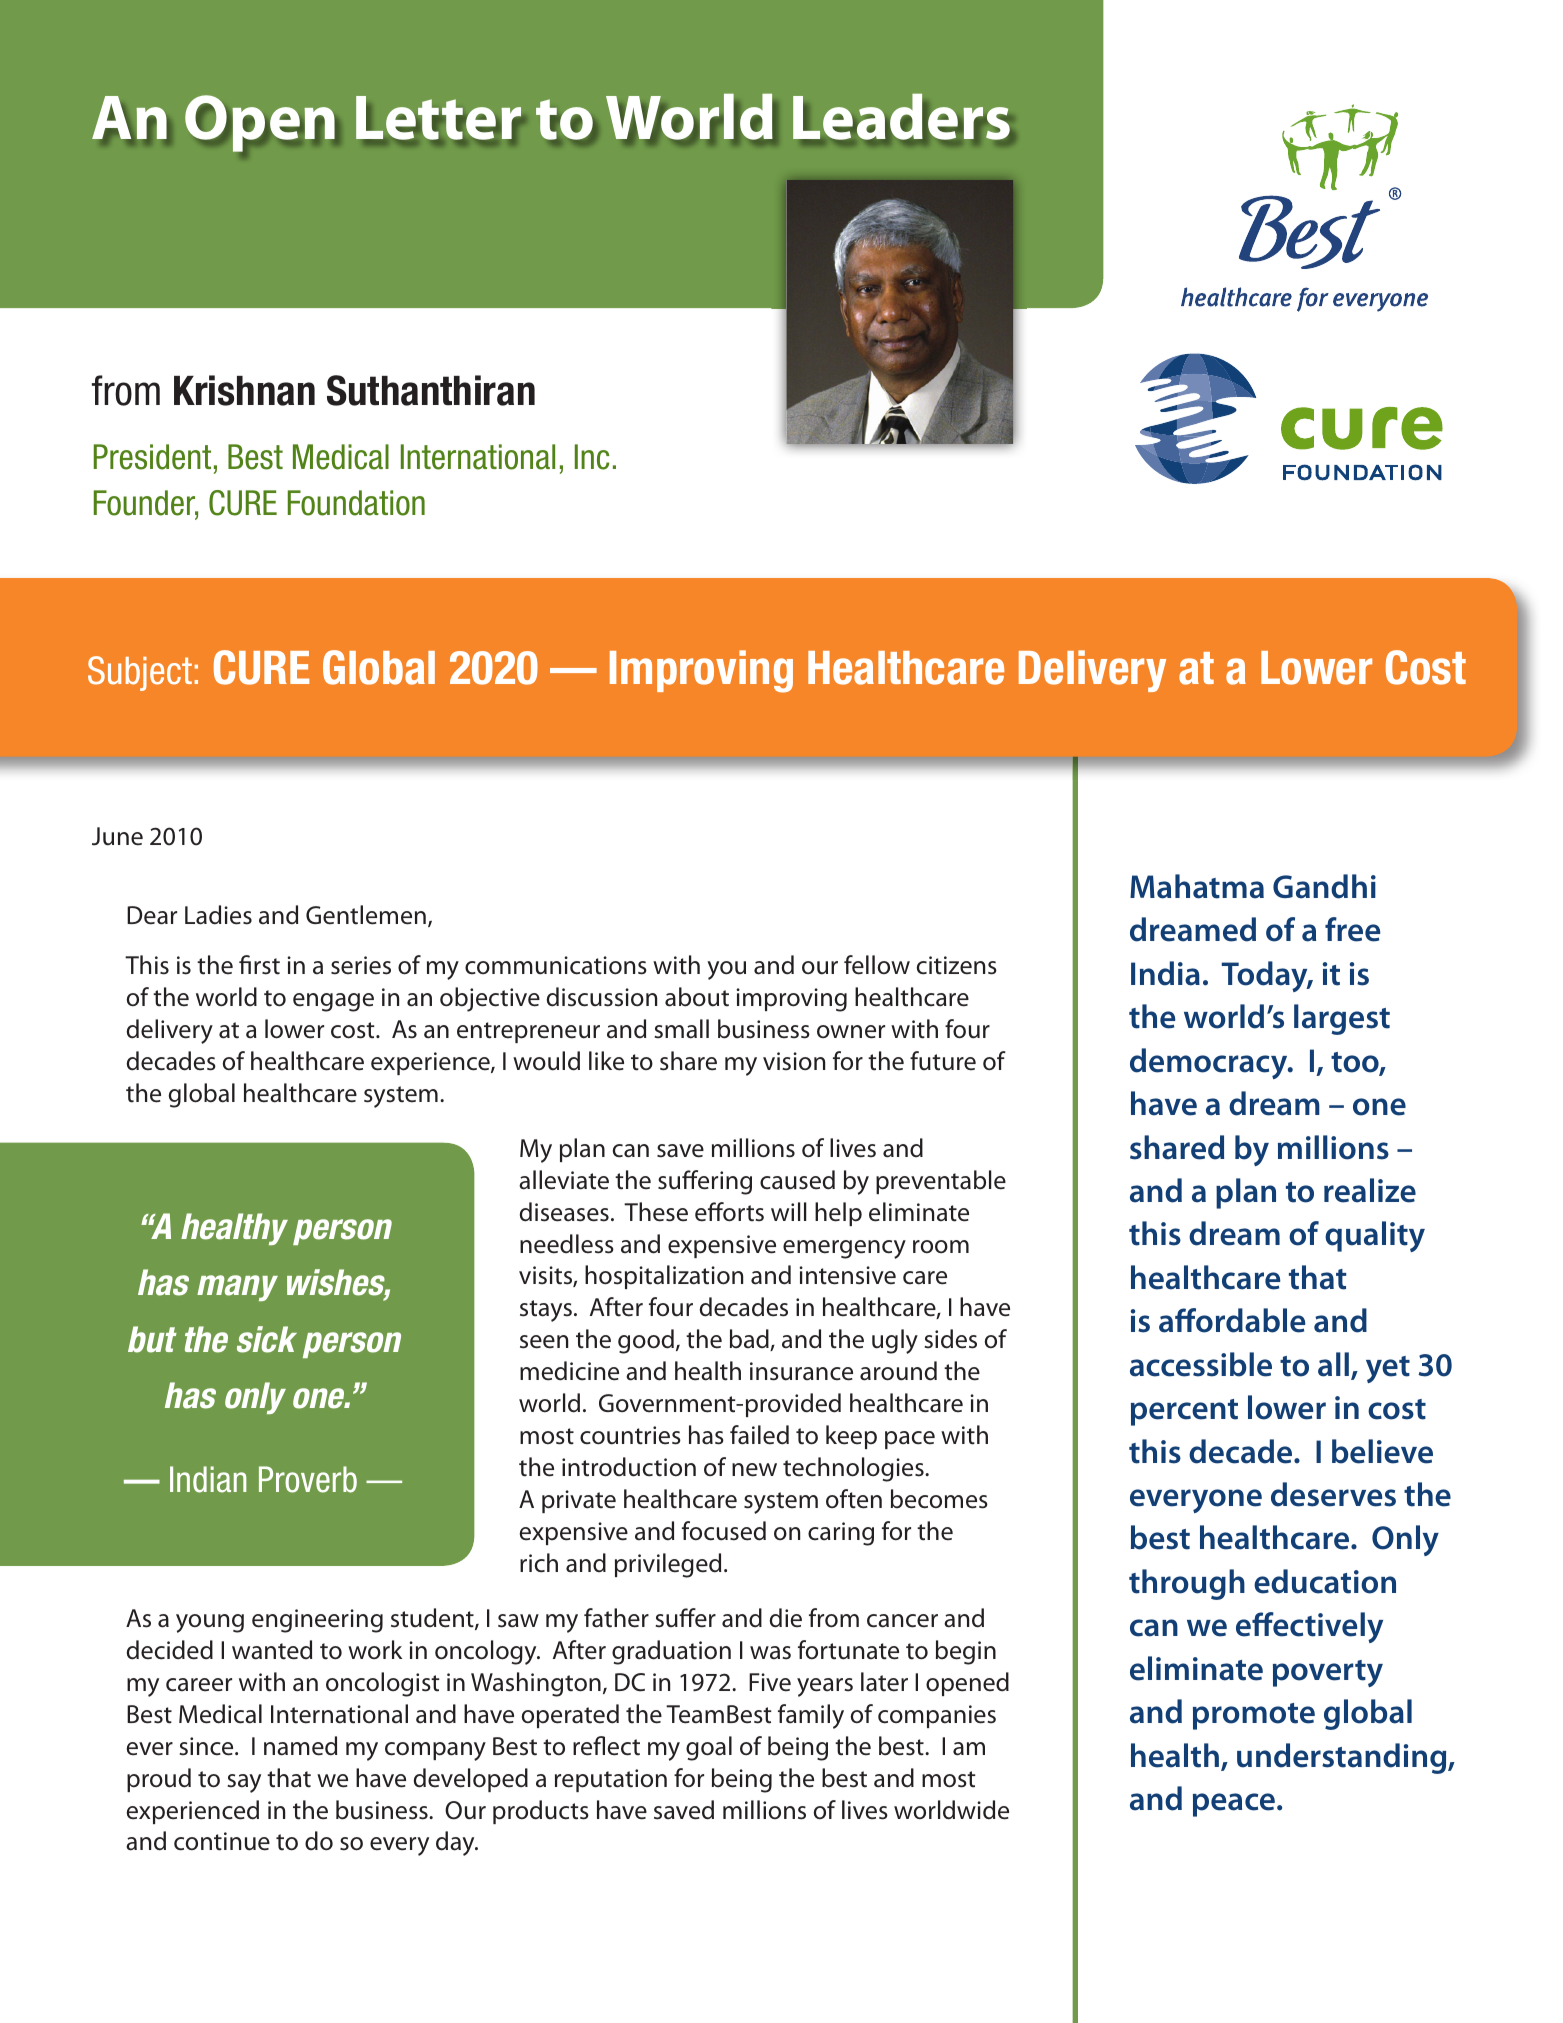 Image resolution: width=1563 pixels, height=2023 pixels. What do you see at coordinates (697, 997) in the document?
I see `about` at bounding box center [697, 997].
